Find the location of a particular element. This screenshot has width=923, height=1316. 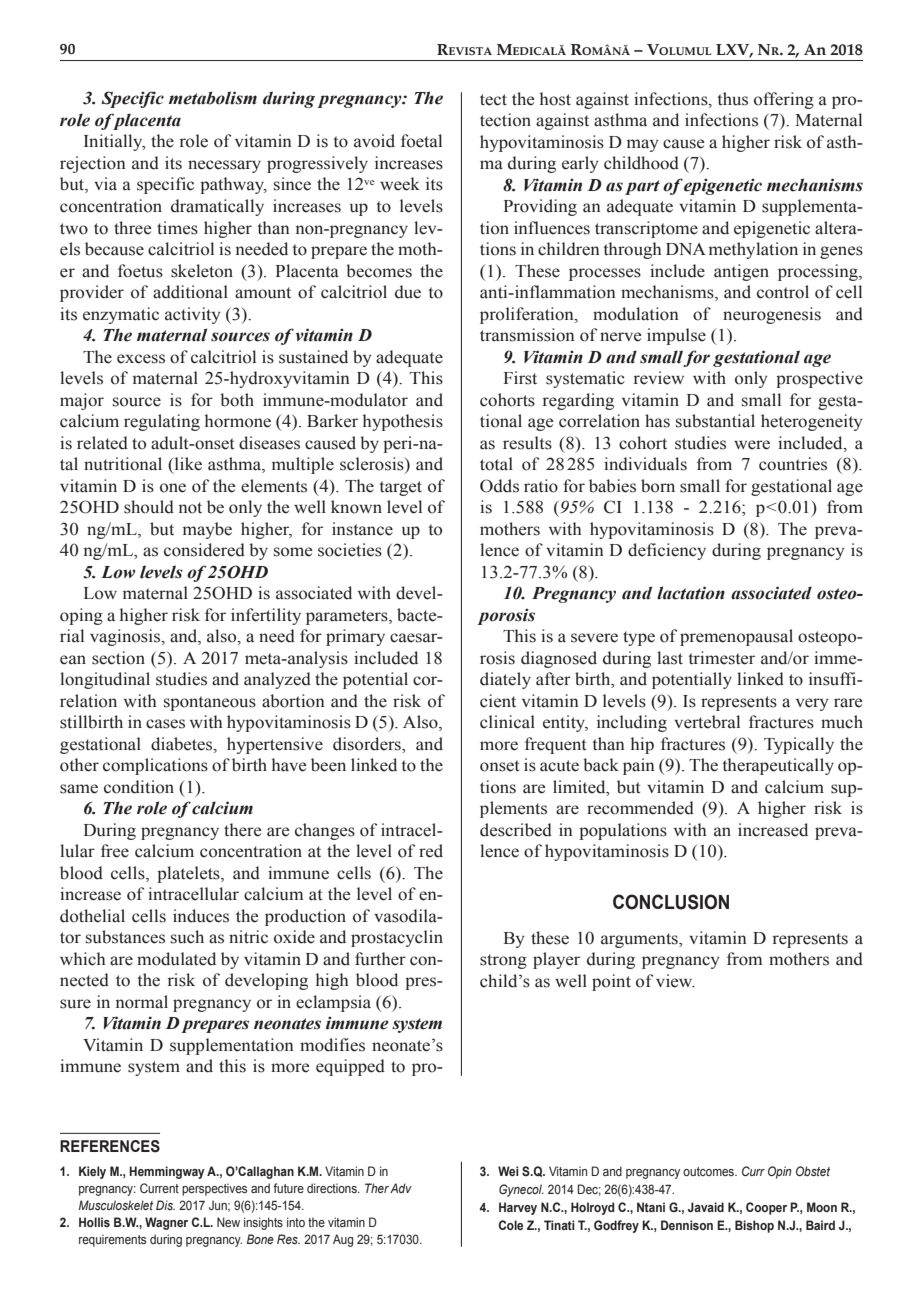

foetal is located at coordinates (421, 141).
